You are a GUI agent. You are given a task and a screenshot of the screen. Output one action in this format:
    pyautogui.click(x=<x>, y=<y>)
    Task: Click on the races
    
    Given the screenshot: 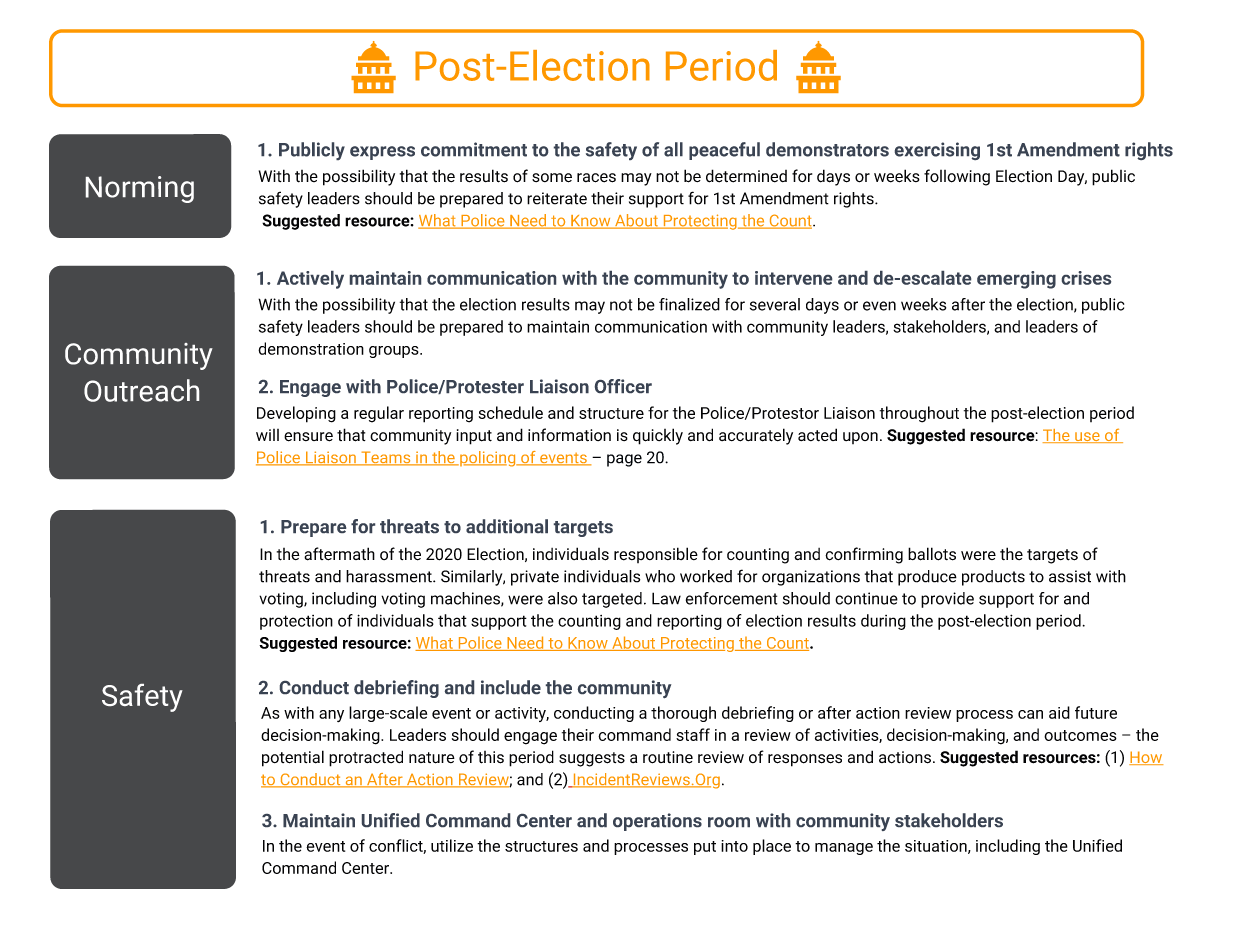 What is the action you would take?
    pyautogui.click(x=596, y=178)
